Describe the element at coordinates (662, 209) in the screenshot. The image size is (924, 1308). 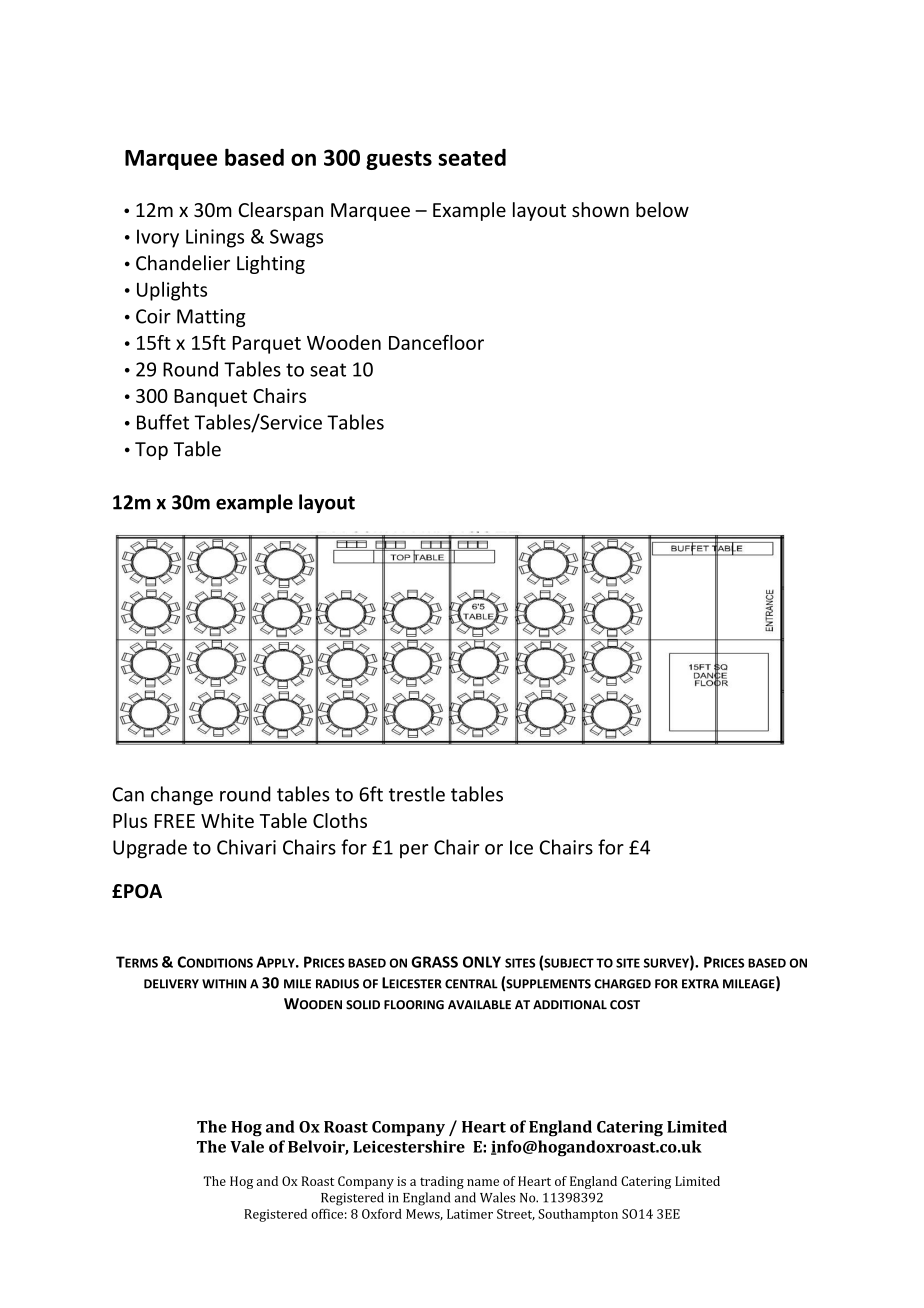
I see `below` at that location.
